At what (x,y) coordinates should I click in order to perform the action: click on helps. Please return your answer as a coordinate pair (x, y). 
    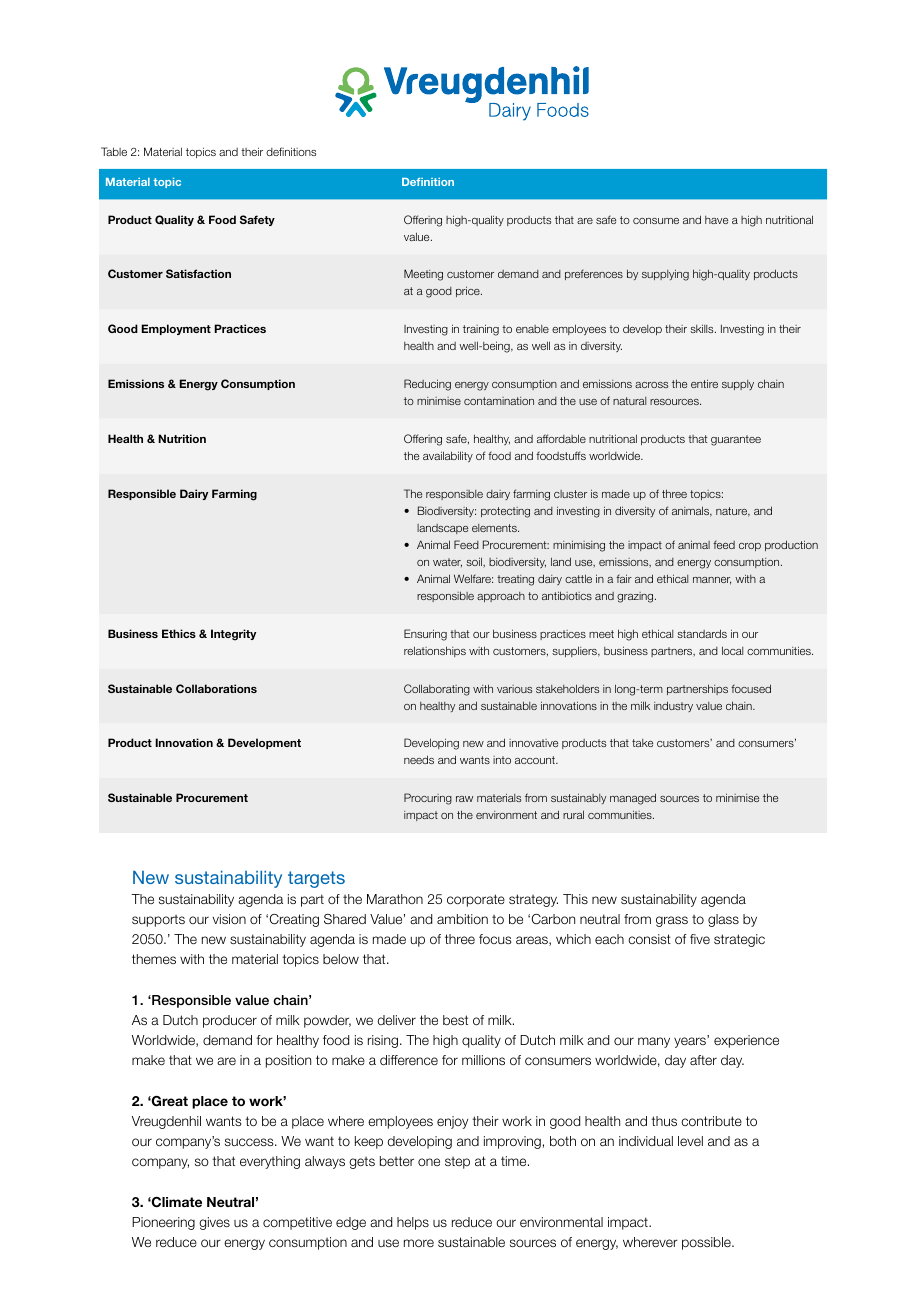
    Looking at the image, I should click on (413, 1223).
